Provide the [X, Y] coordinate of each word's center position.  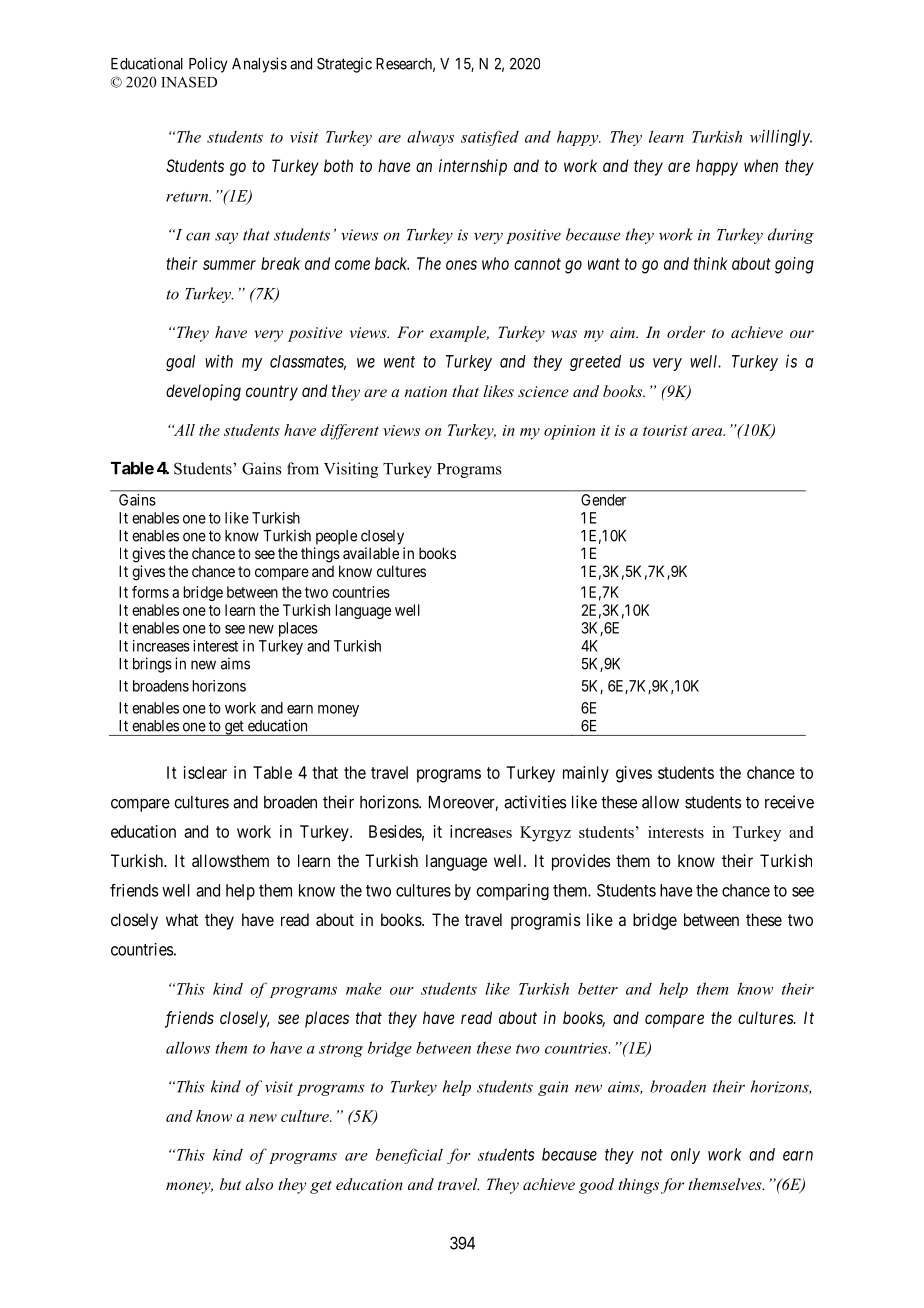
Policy [208, 65]
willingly [781, 138]
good [596, 1186]
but [230, 1184]
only [685, 1156]
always [430, 138]
